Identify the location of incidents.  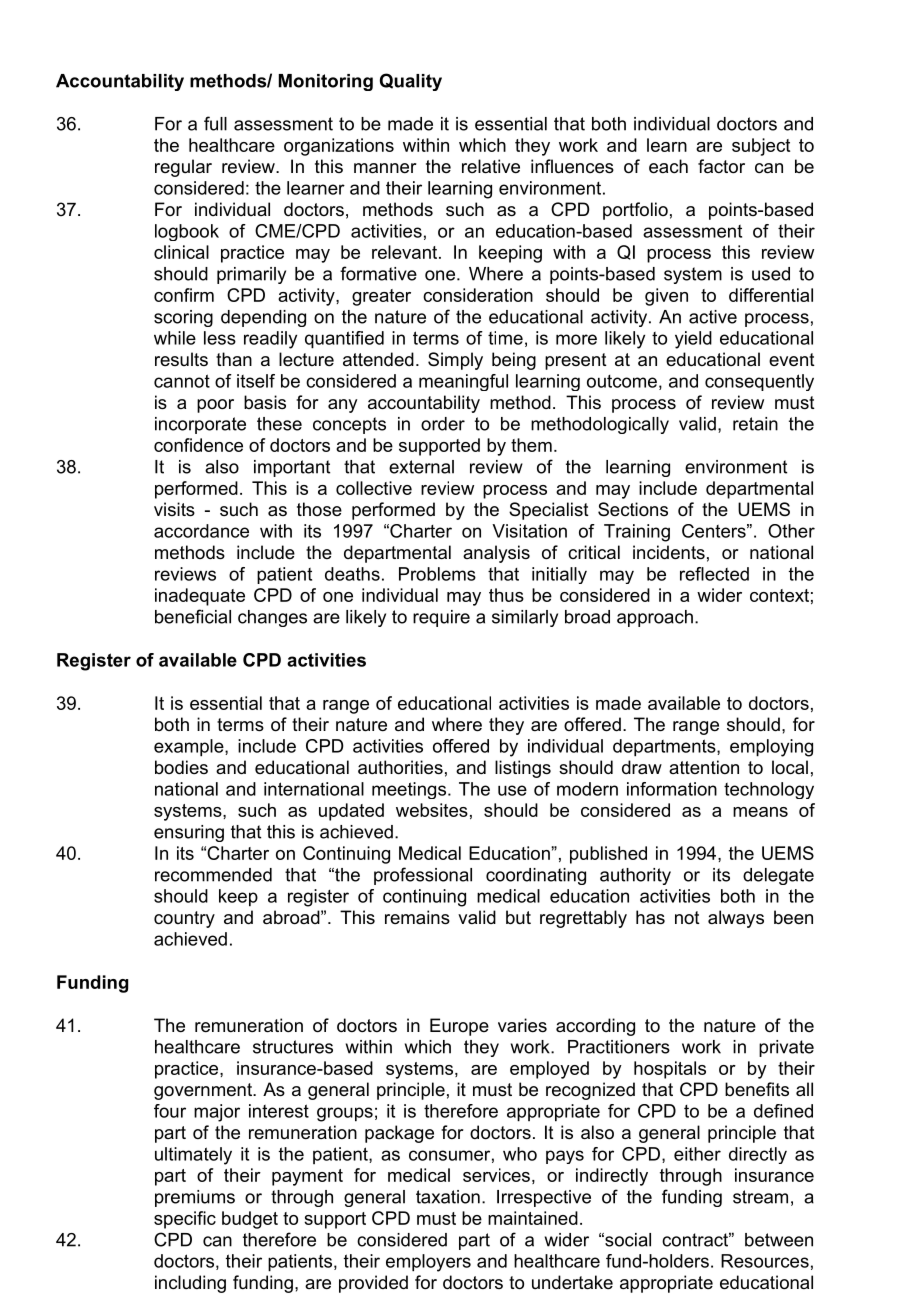
(669, 552).
